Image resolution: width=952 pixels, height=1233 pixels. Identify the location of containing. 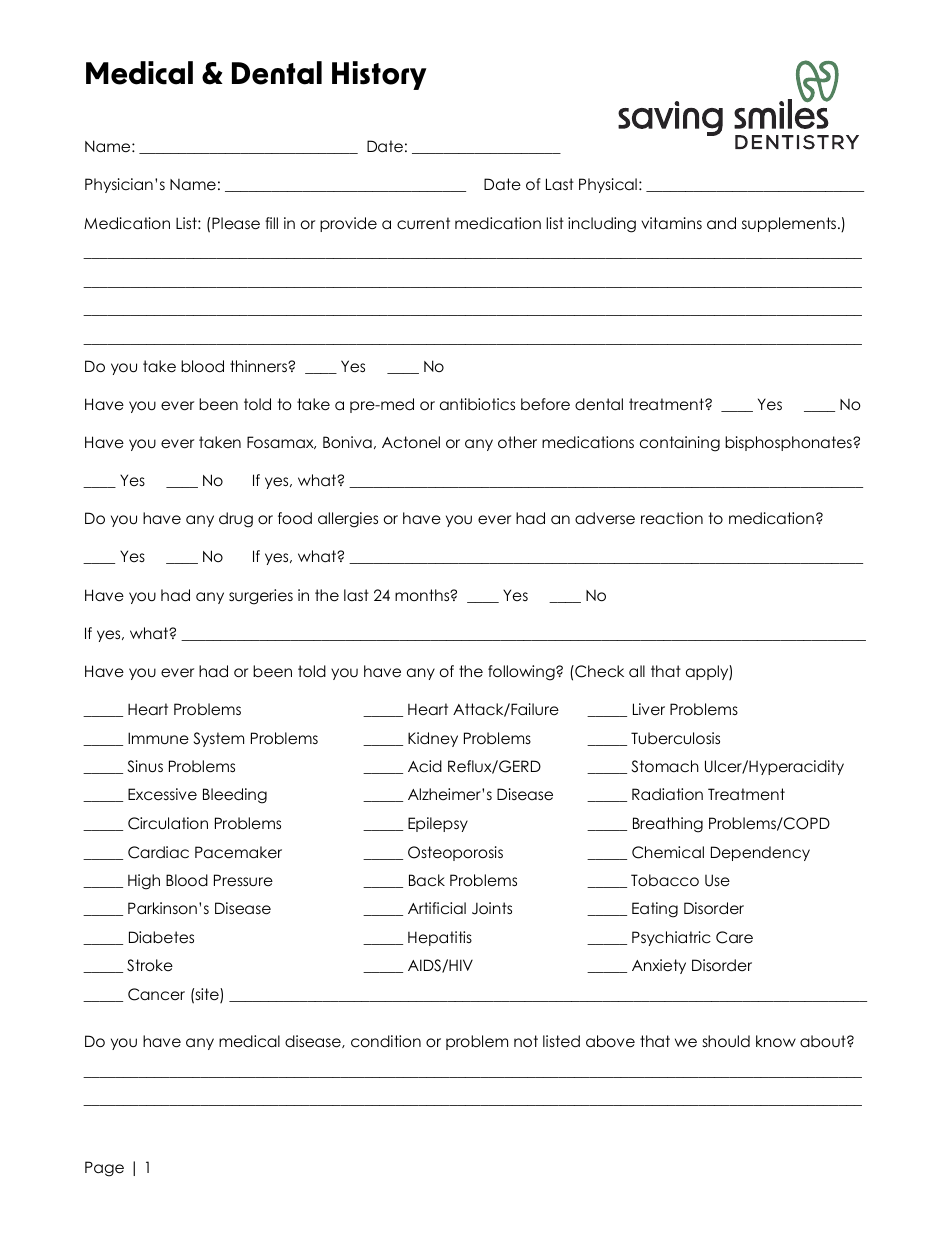
(680, 444).
